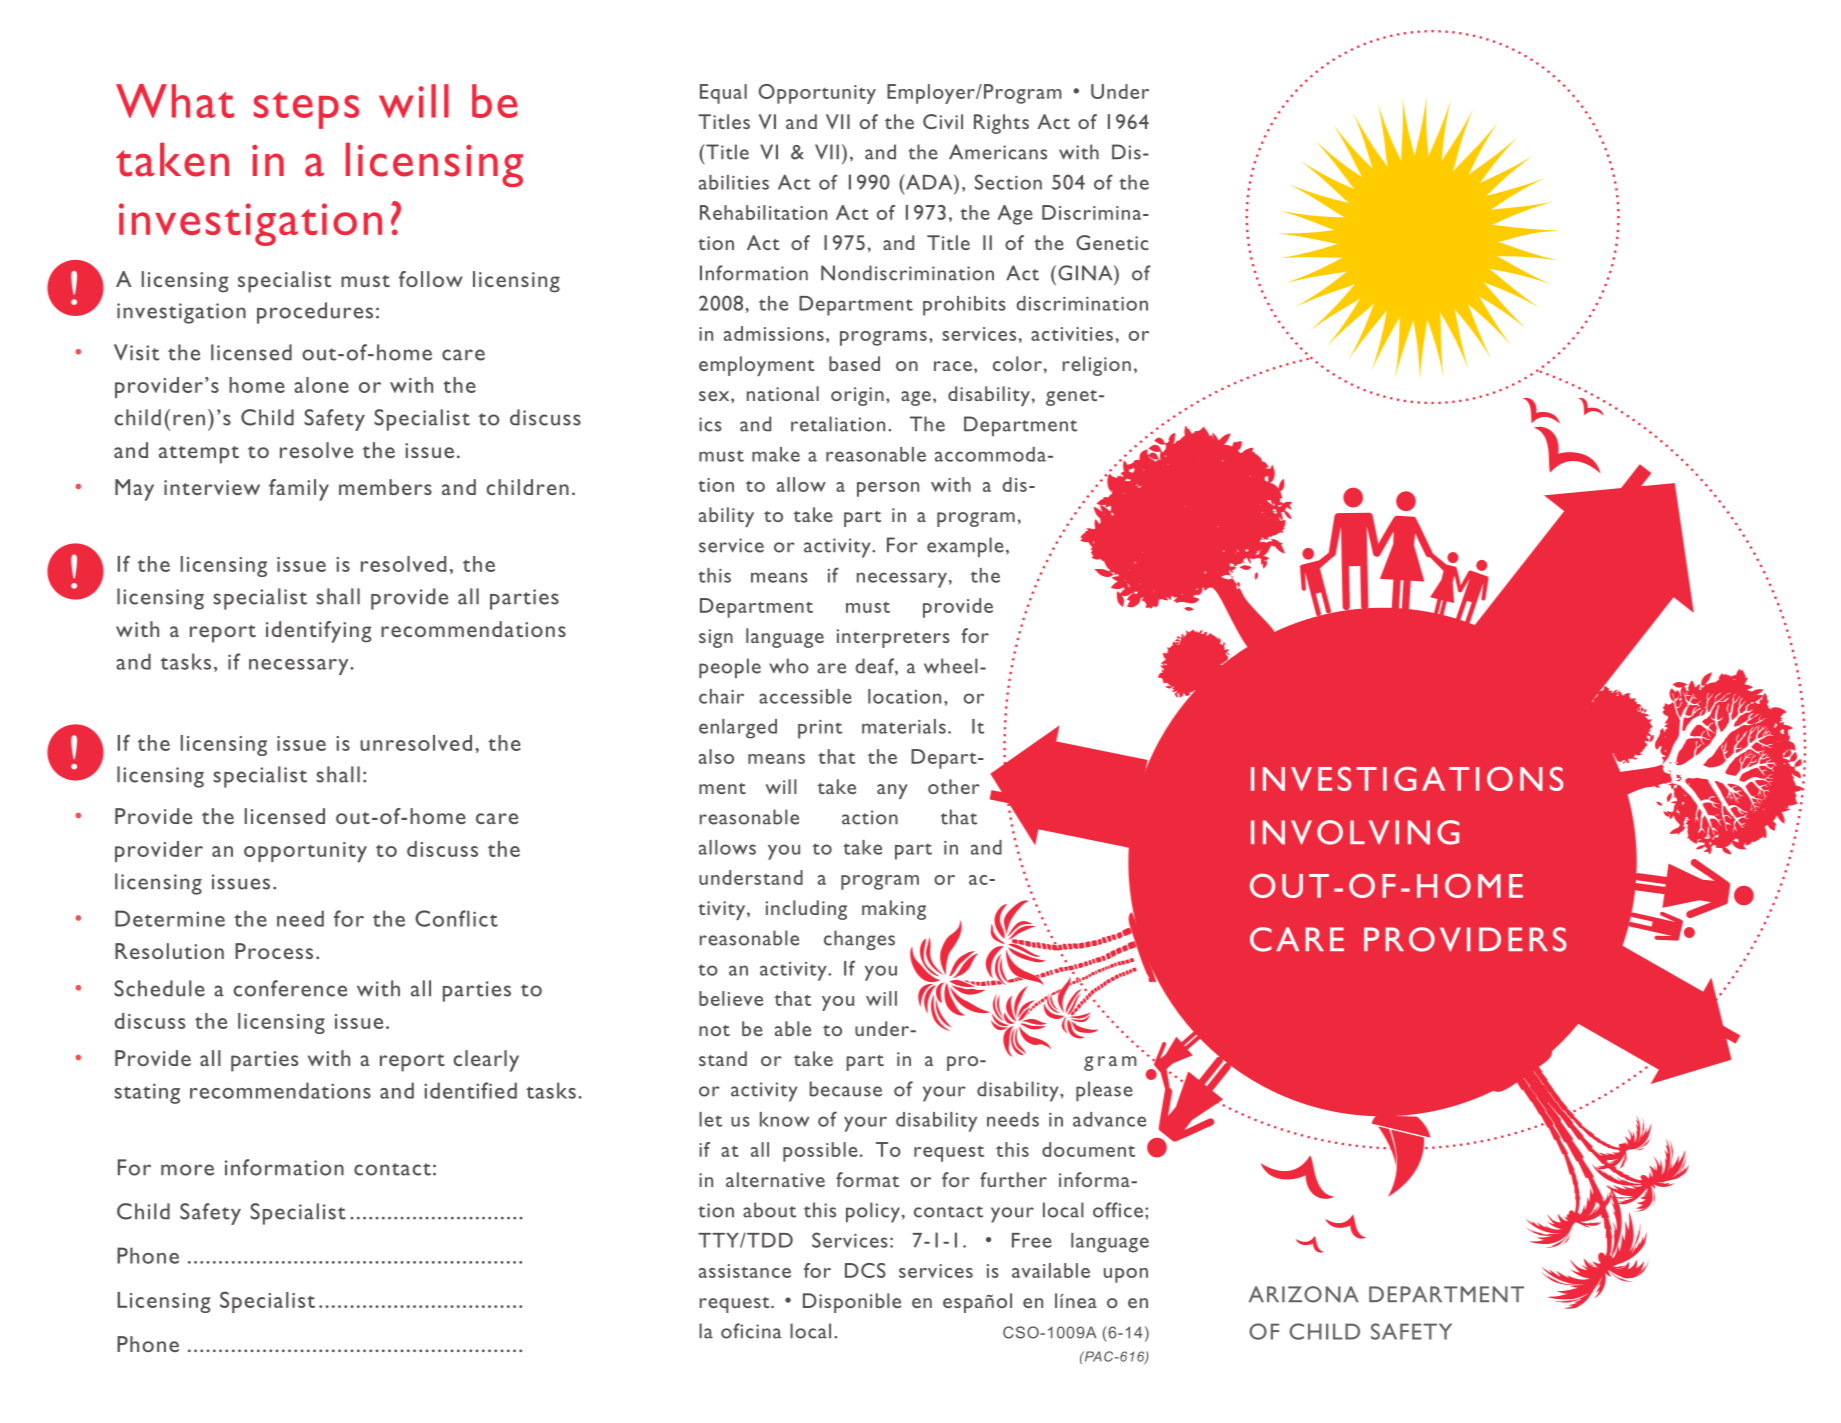 The width and height of the screenshot is (1841, 1423). I want to click on identifying, so click(319, 632).
